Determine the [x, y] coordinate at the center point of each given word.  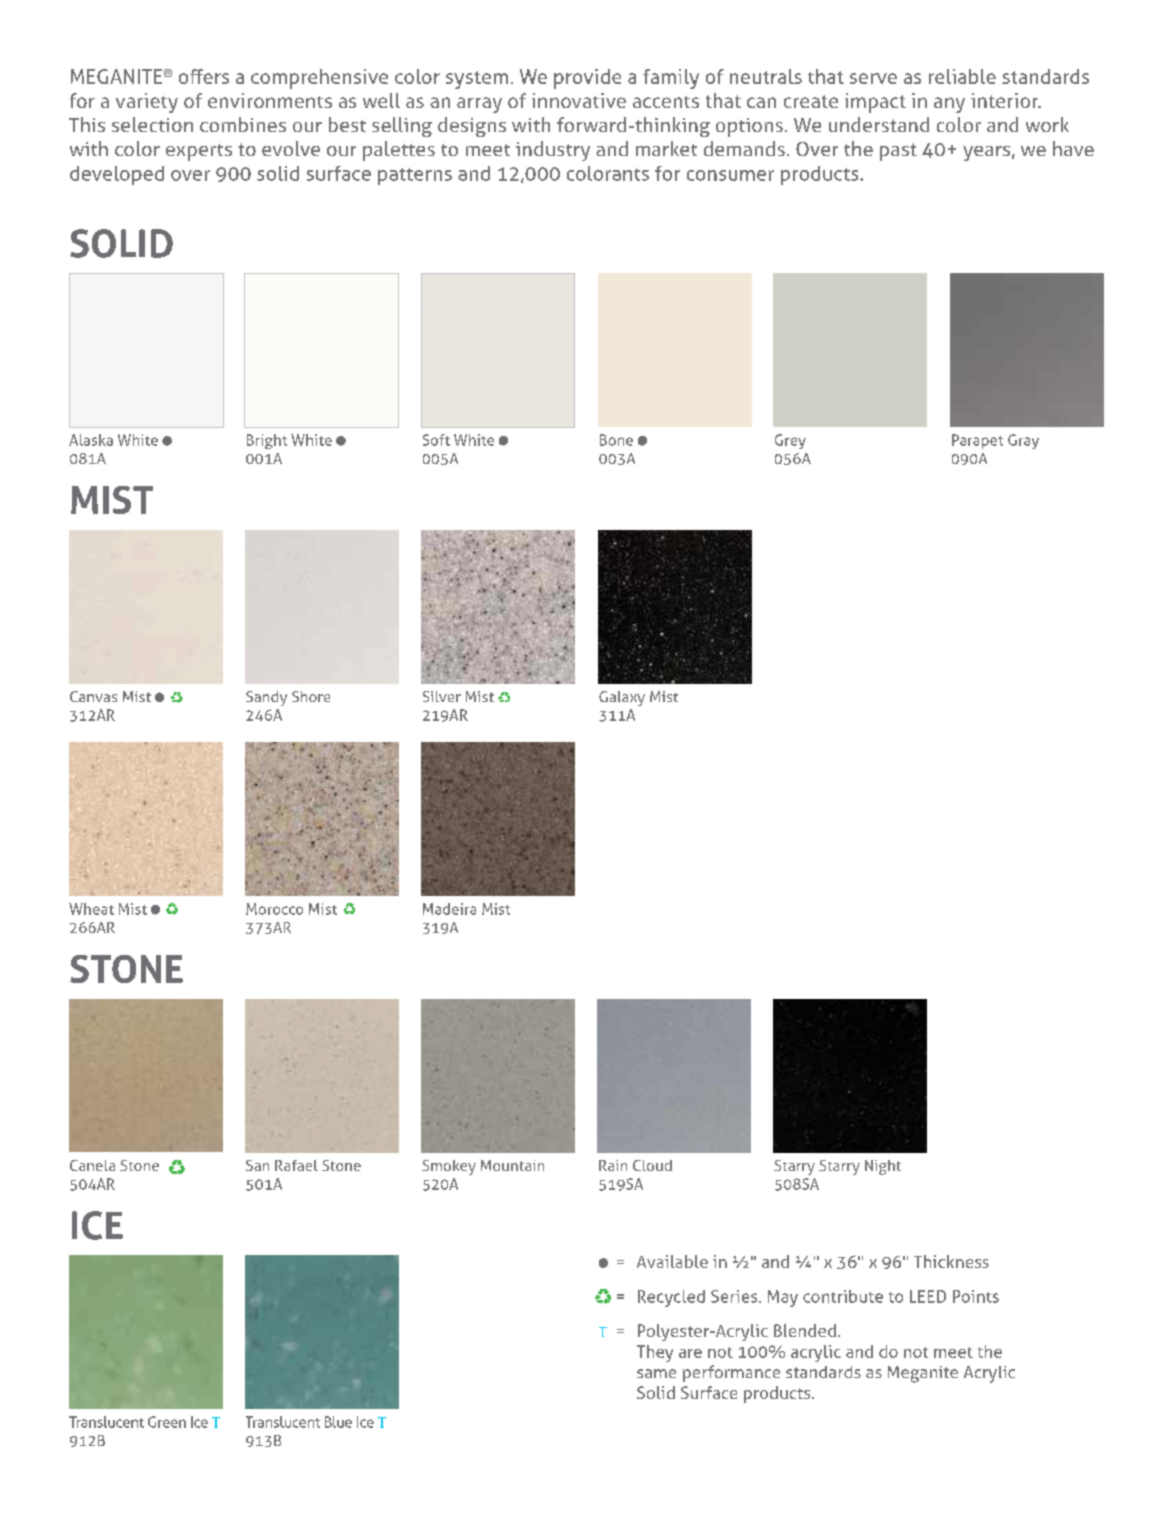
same [656, 1373]
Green [167, 1422]
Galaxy [622, 698]
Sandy [266, 698]
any [949, 105]
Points [976, 1296]
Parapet [977, 441]
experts [199, 152]
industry [553, 151]
